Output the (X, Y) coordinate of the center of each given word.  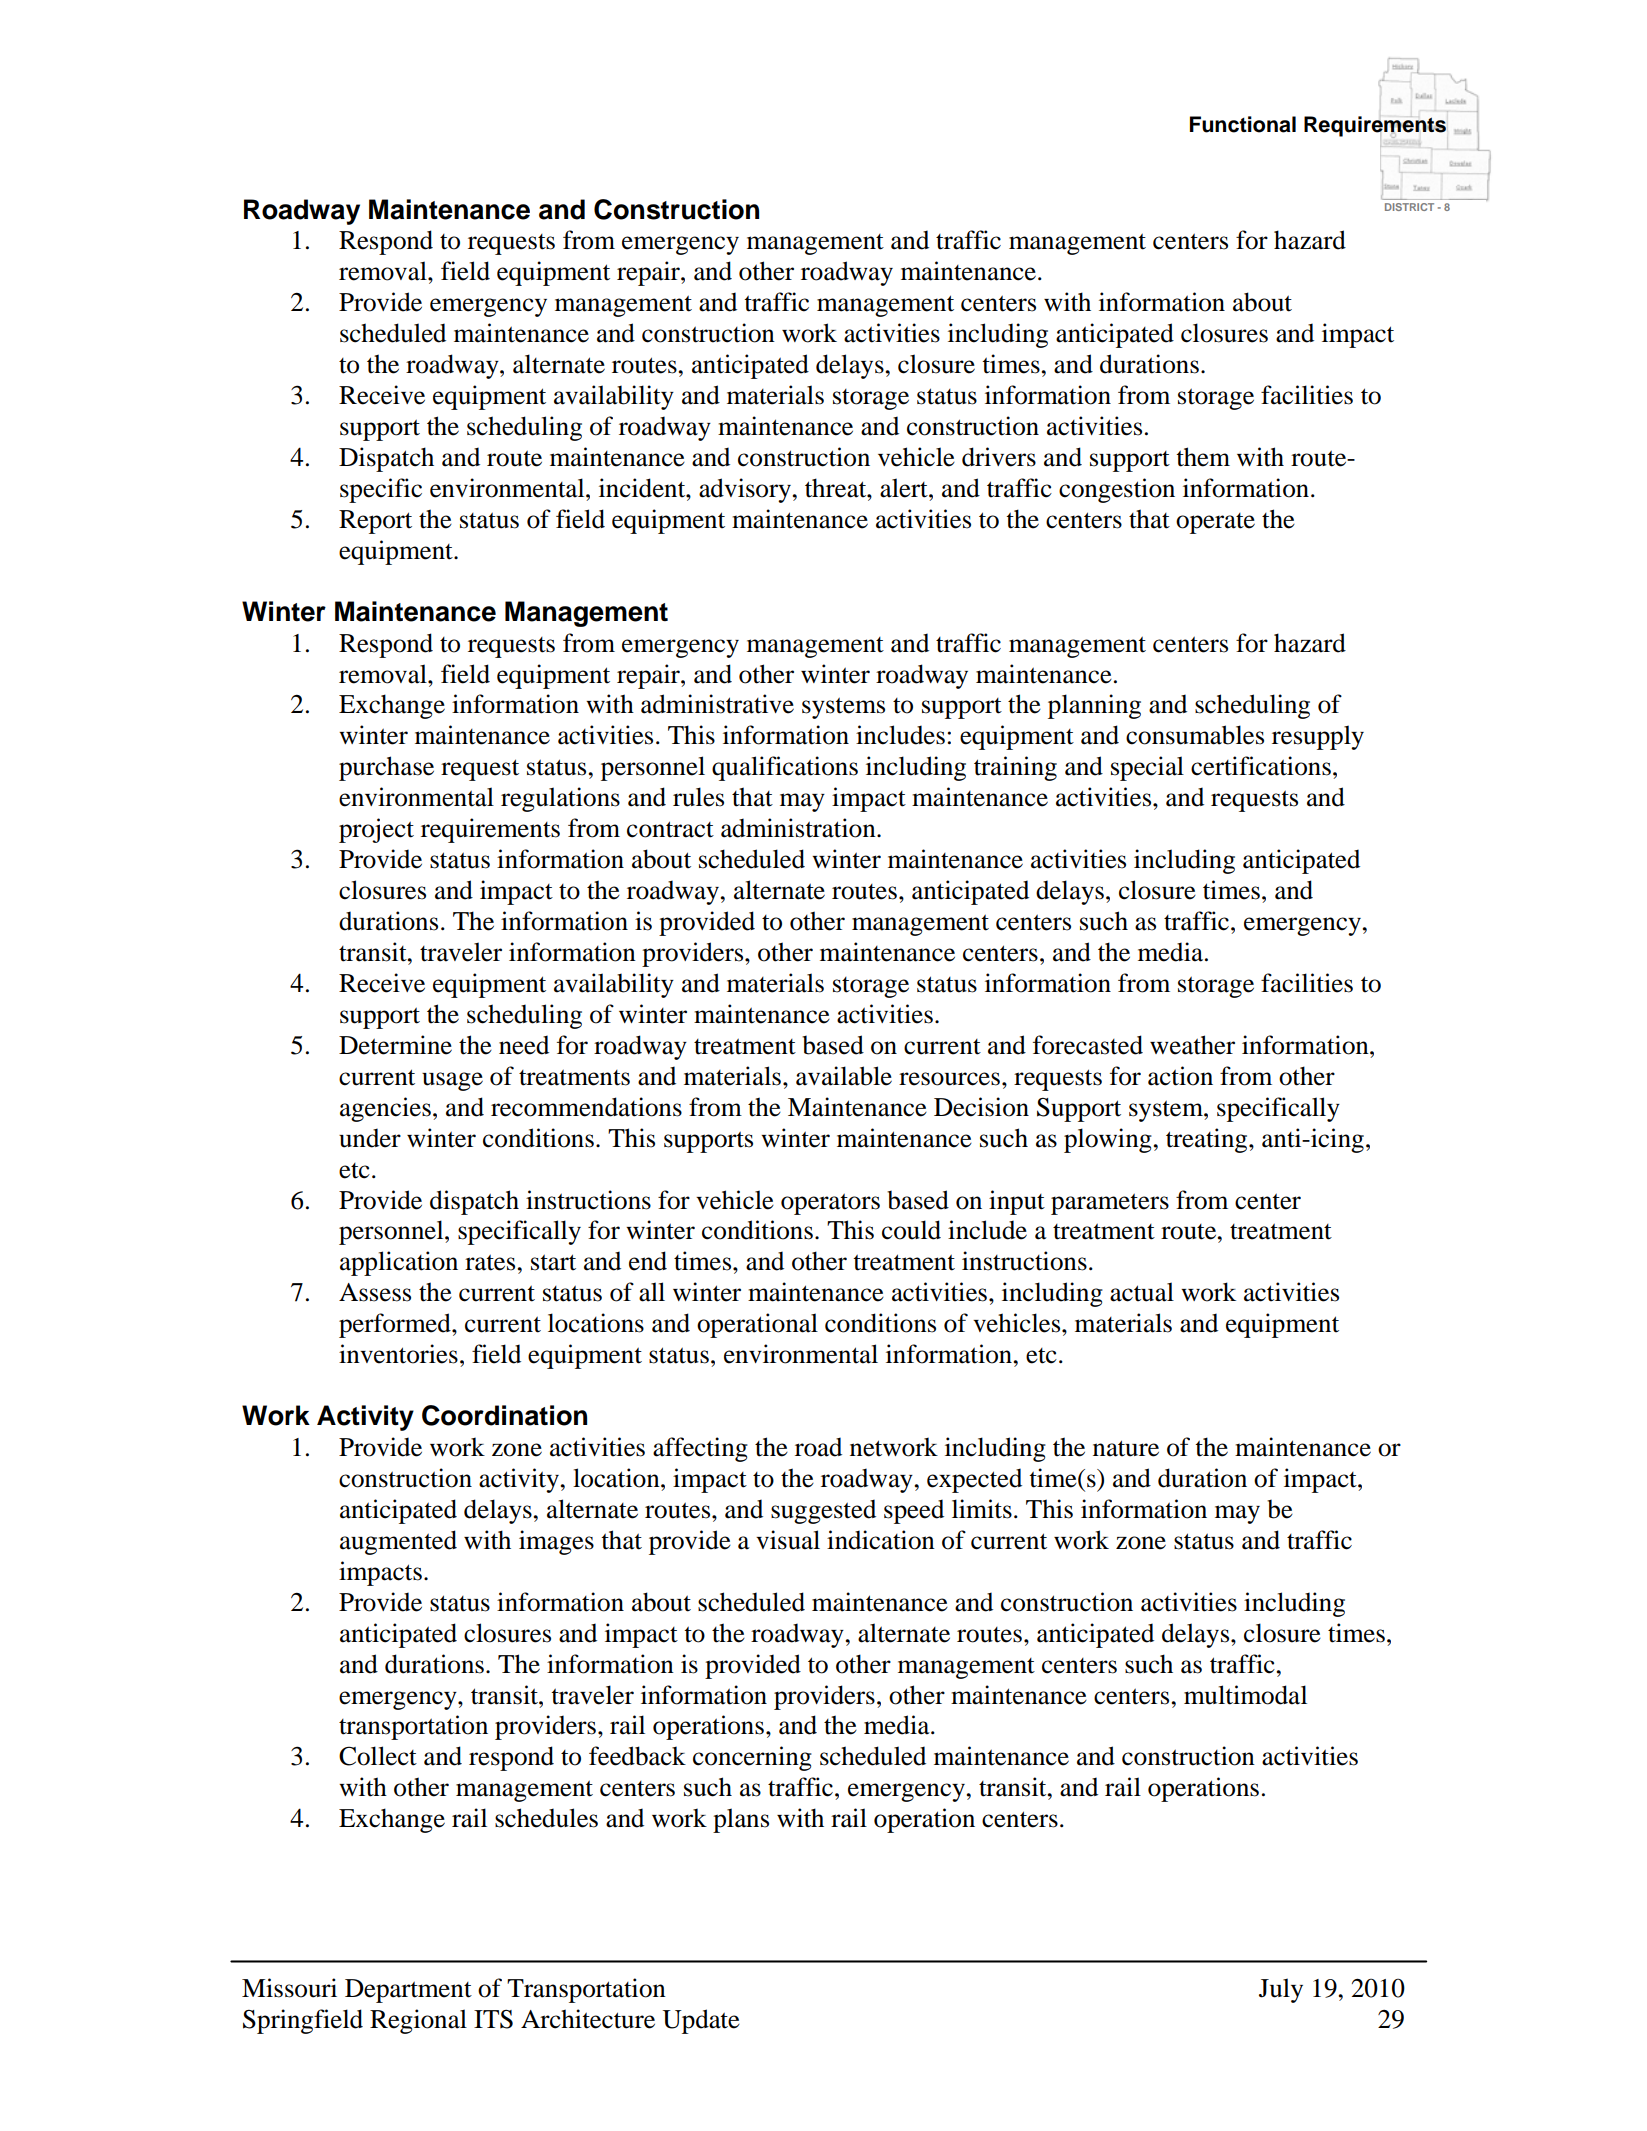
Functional (1243, 124)
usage (452, 1081)
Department (408, 1991)
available (844, 1076)
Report (375, 522)
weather (1192, 1045)
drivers (999, 457)
